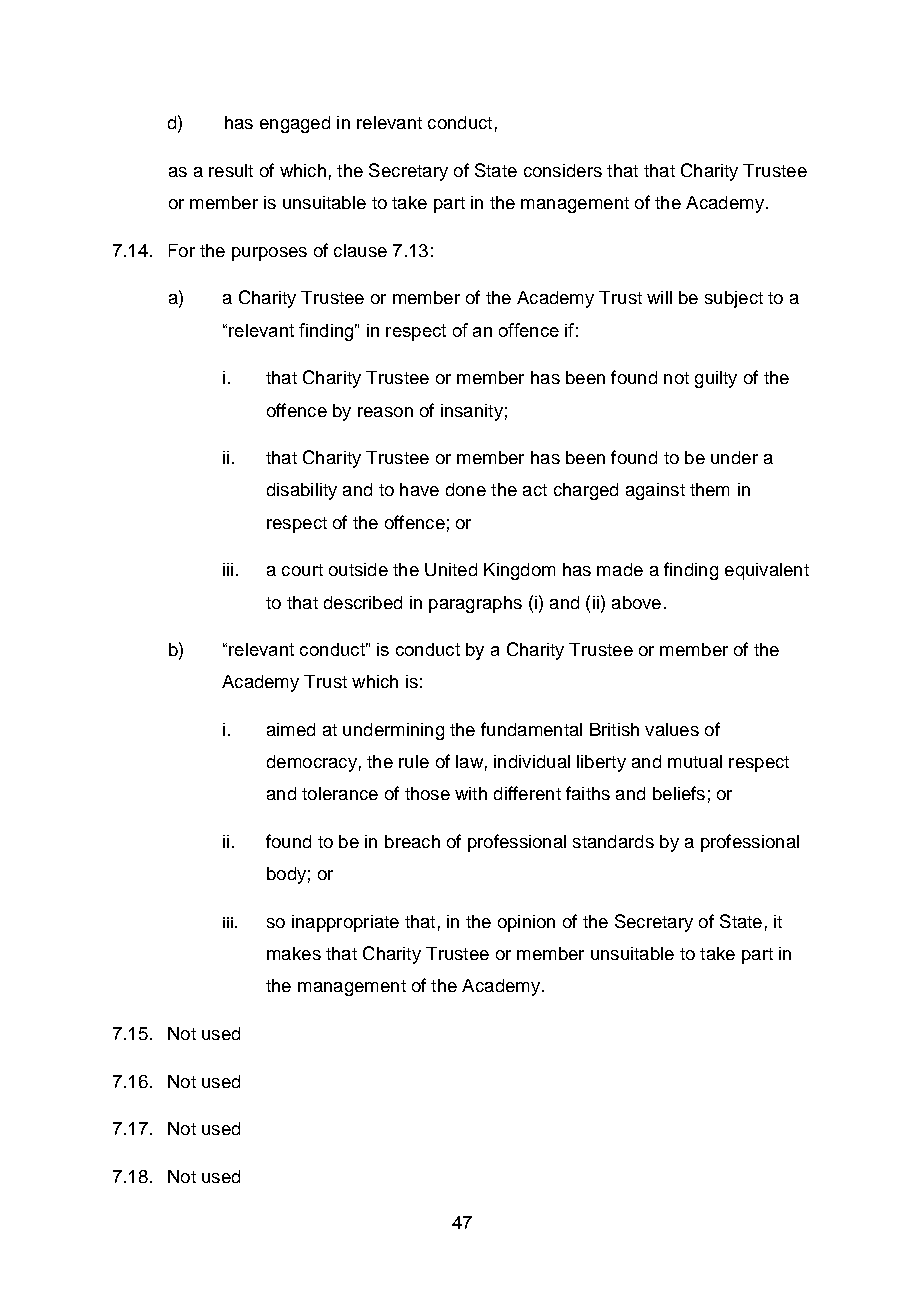 This image has height=1308, width=924. Describe the element at coordinates (231, 170) in the image. I see `result` at that location.
